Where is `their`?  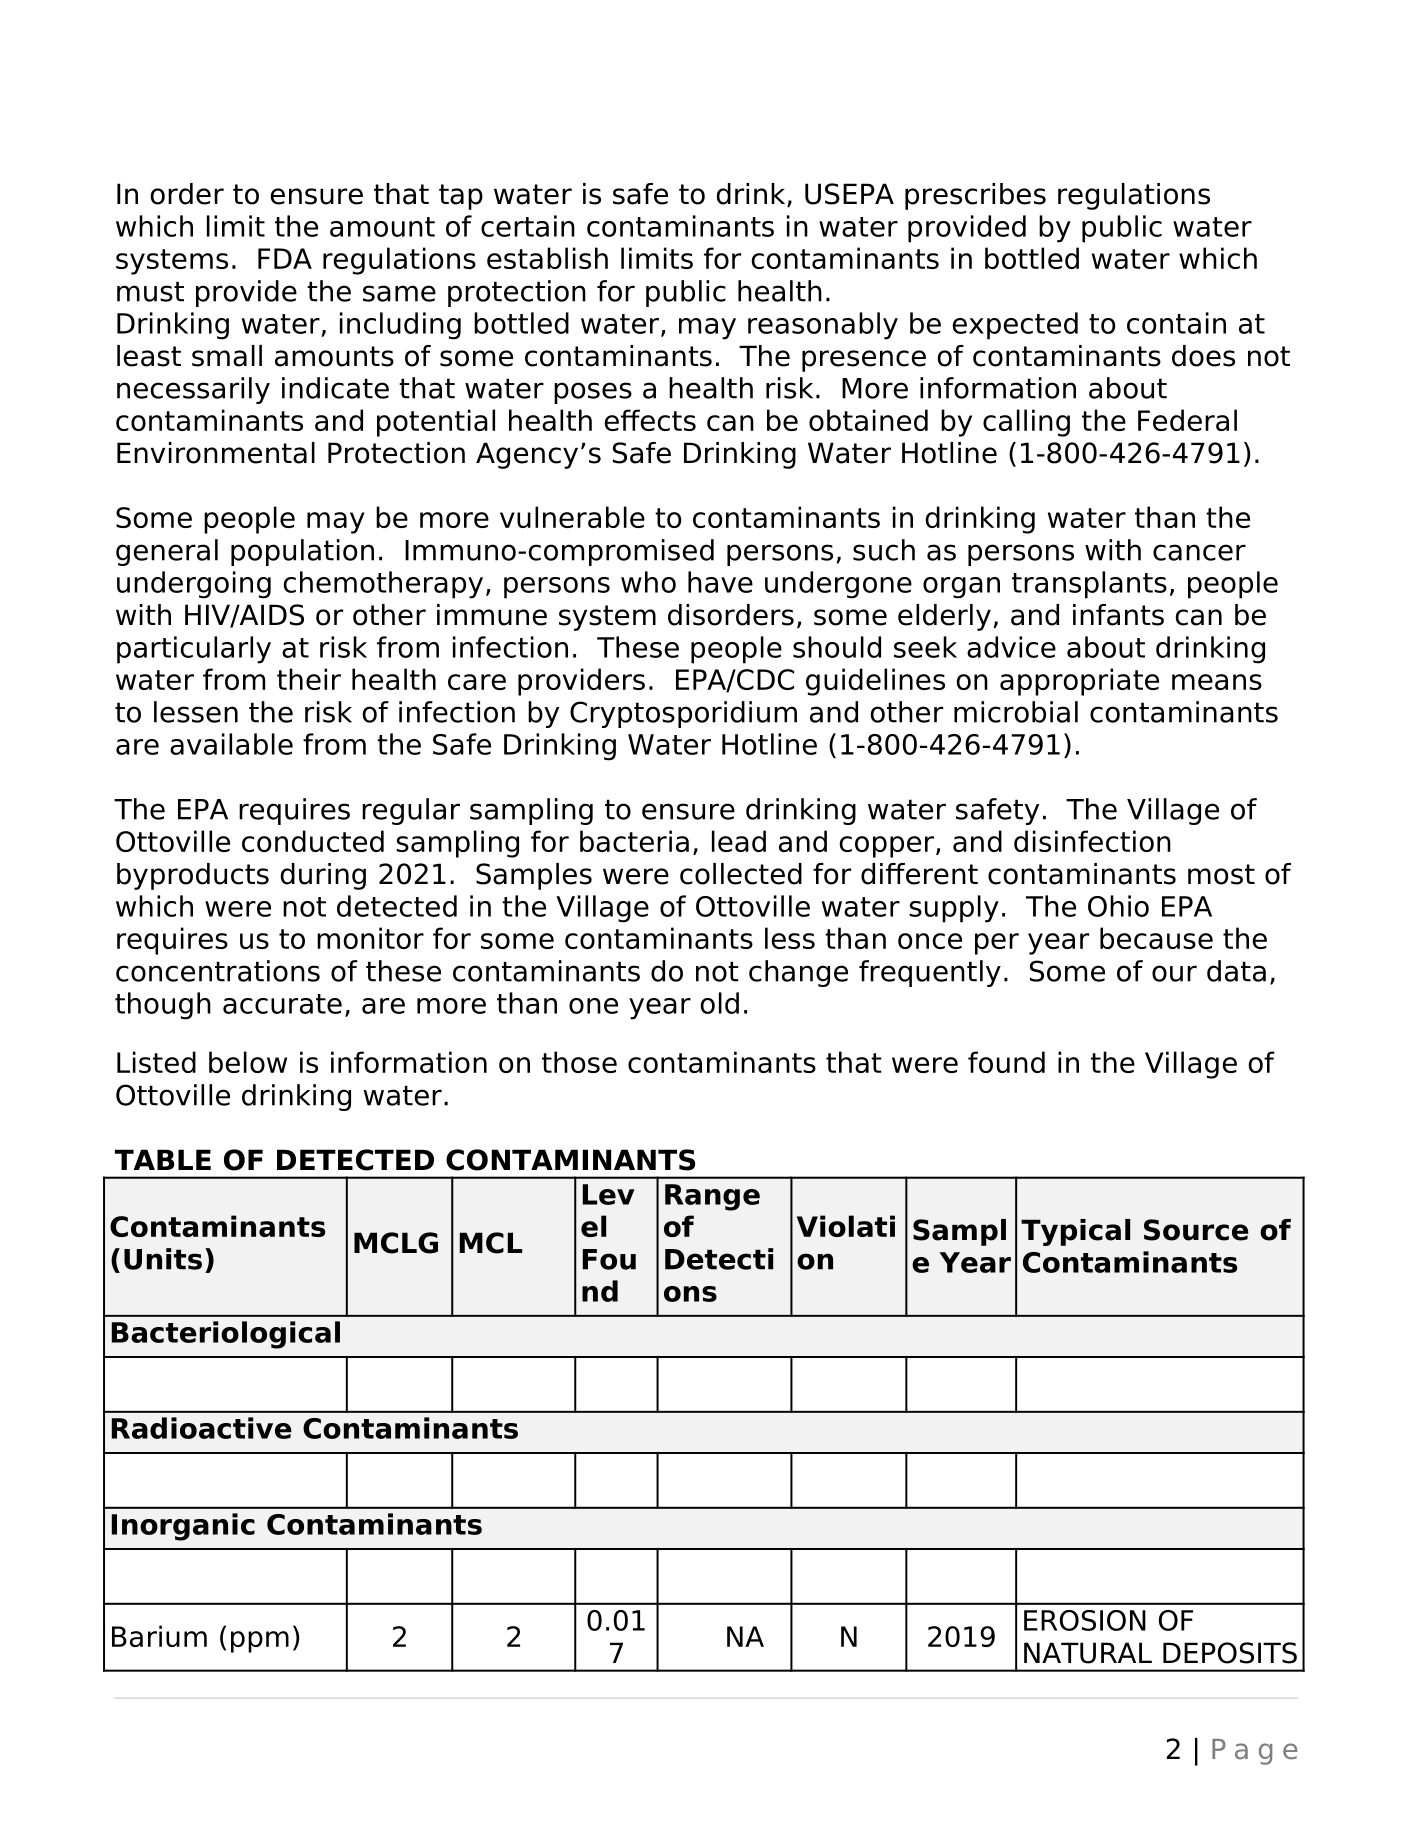
their is located at coordinates (309, 679).
